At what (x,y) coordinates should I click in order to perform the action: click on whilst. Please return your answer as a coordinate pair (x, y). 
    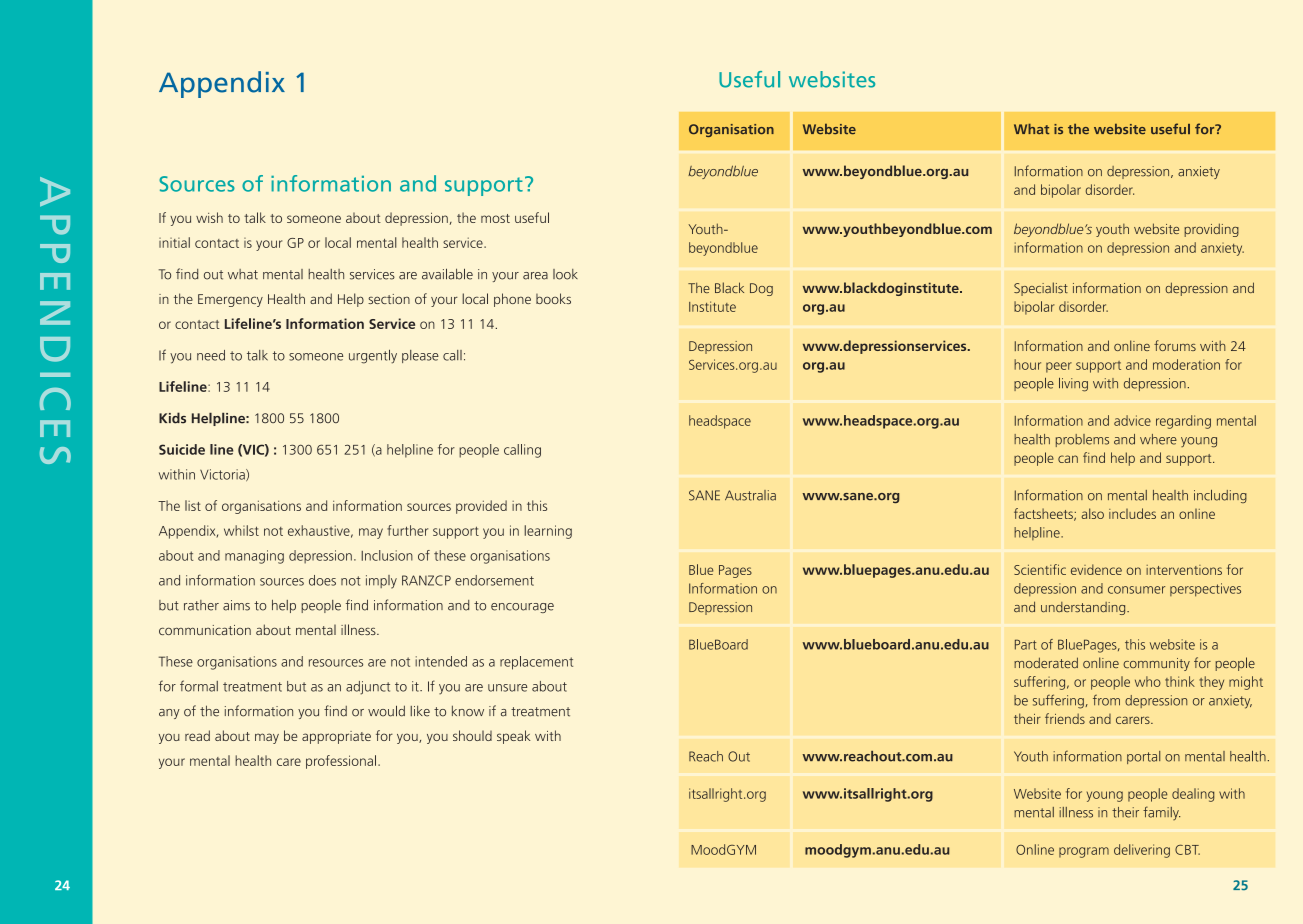
    Looking at the image, I should click on (241, 530).
